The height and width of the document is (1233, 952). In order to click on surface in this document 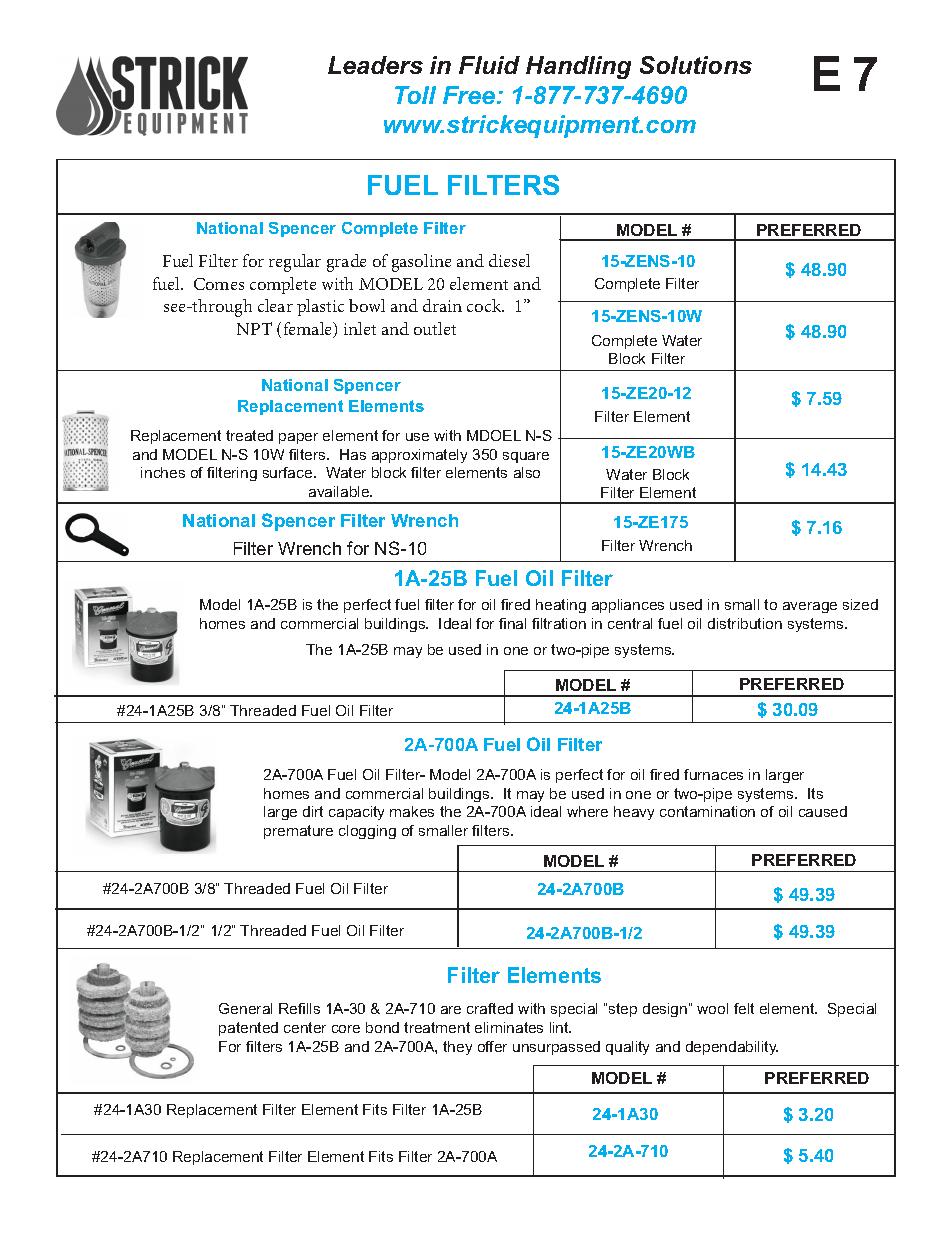, I will do `click(289, 472)`.
